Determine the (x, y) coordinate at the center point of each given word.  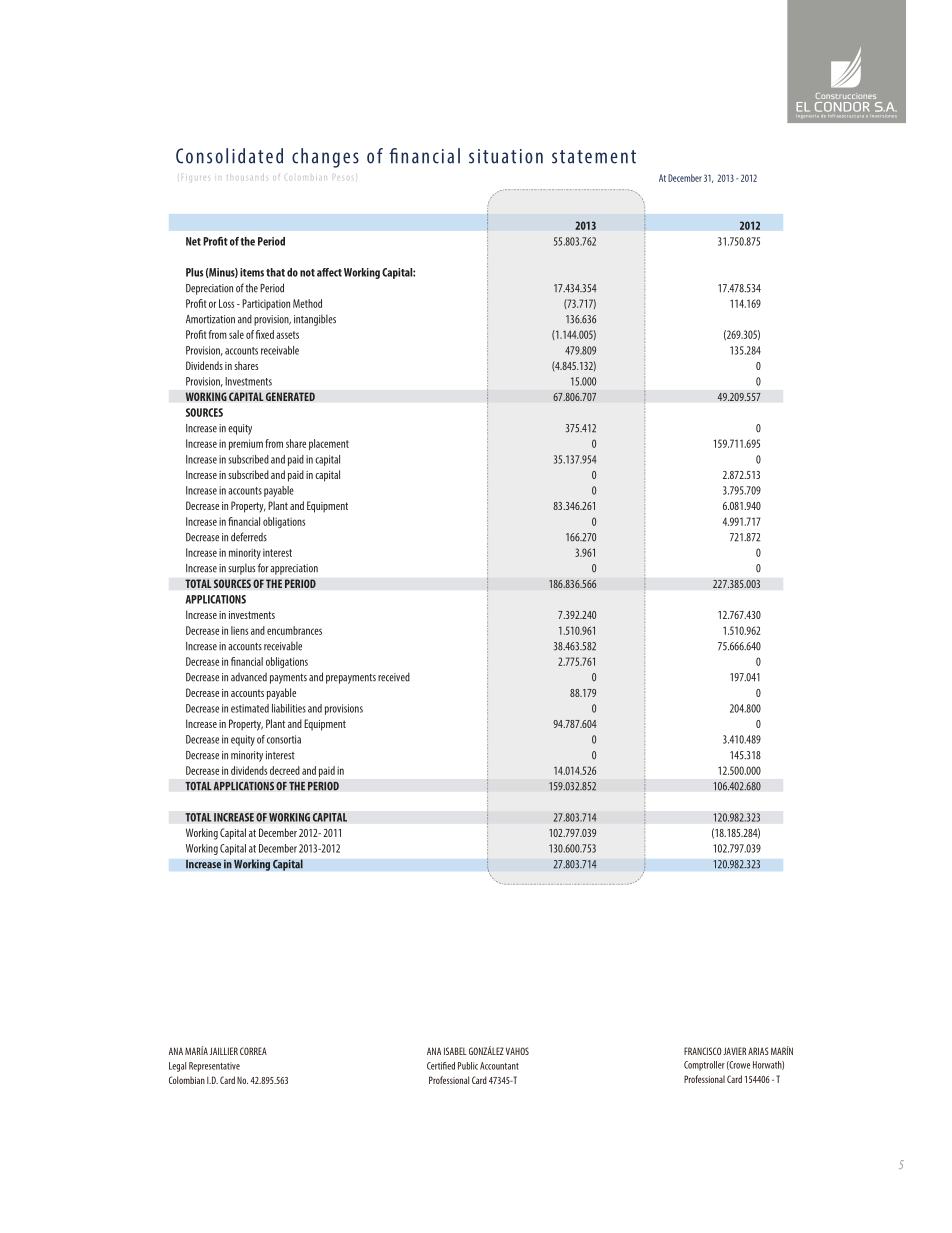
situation (506, 156)
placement (329, 444)
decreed (285, 770)
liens (239, 630)
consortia (284, 739)
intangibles (315, 320)
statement (594, 157)
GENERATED (290, 396)
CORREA (253, 1051)
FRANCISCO (703, 1051)
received (394, 677)
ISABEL (455, 1051)
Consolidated (229, 156)
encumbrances (294, 630)
